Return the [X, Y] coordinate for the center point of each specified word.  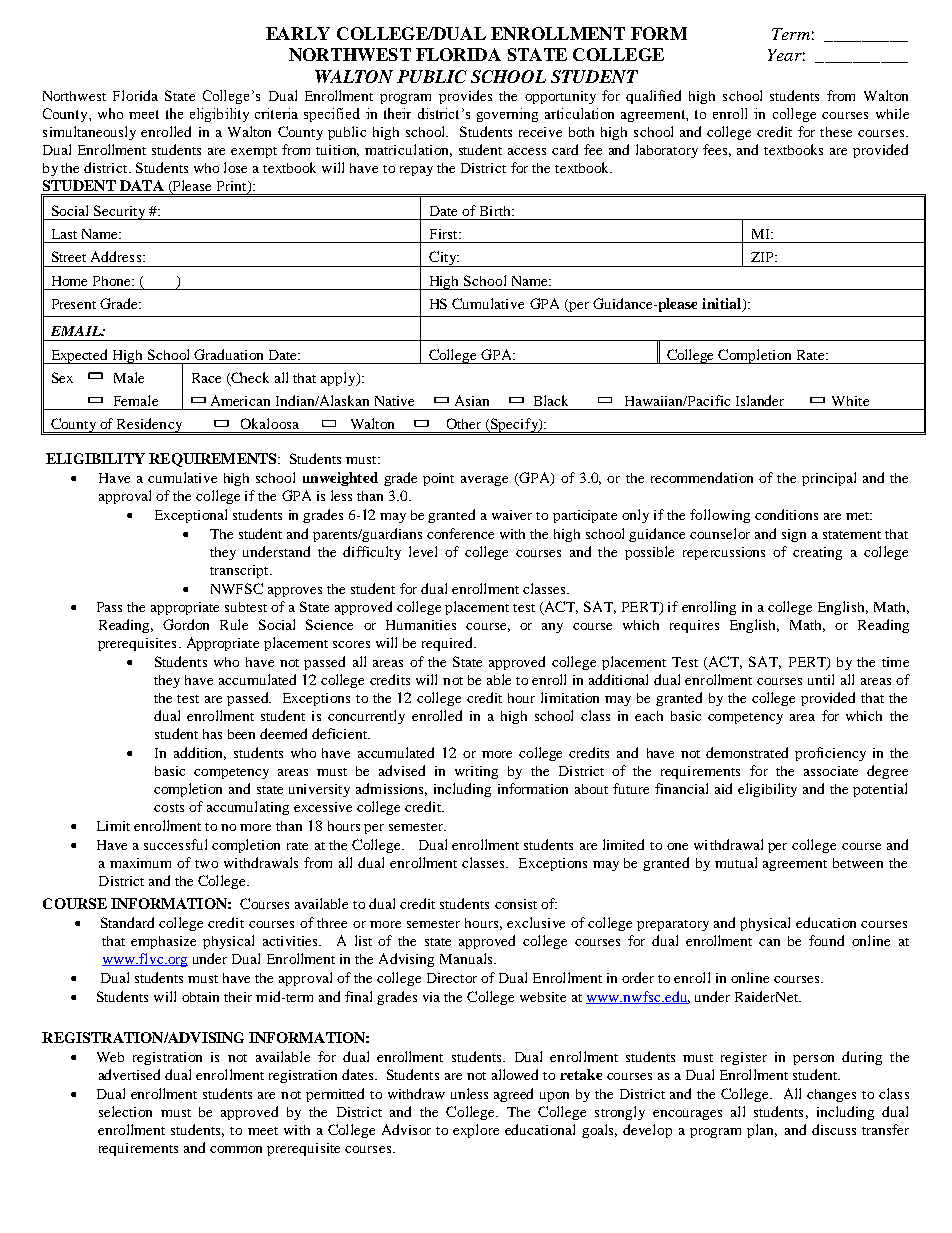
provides [465, 97]
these [836, 132]
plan [762, 1131]
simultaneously [89, 133]
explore [476, 1131]
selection [125, 1111]
